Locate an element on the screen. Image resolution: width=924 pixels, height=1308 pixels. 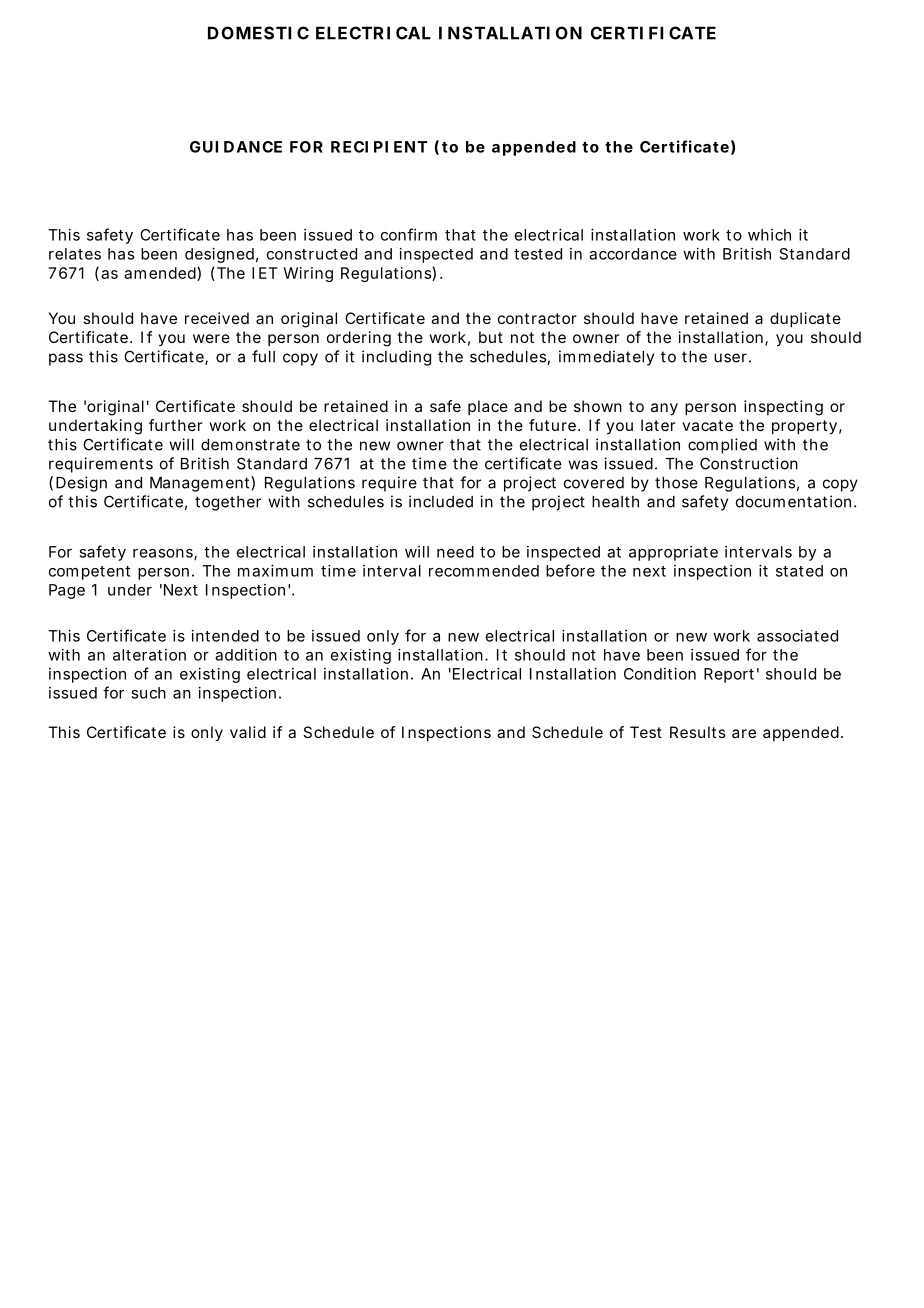
DOMESTIC is located at coordinates (258, 33).
